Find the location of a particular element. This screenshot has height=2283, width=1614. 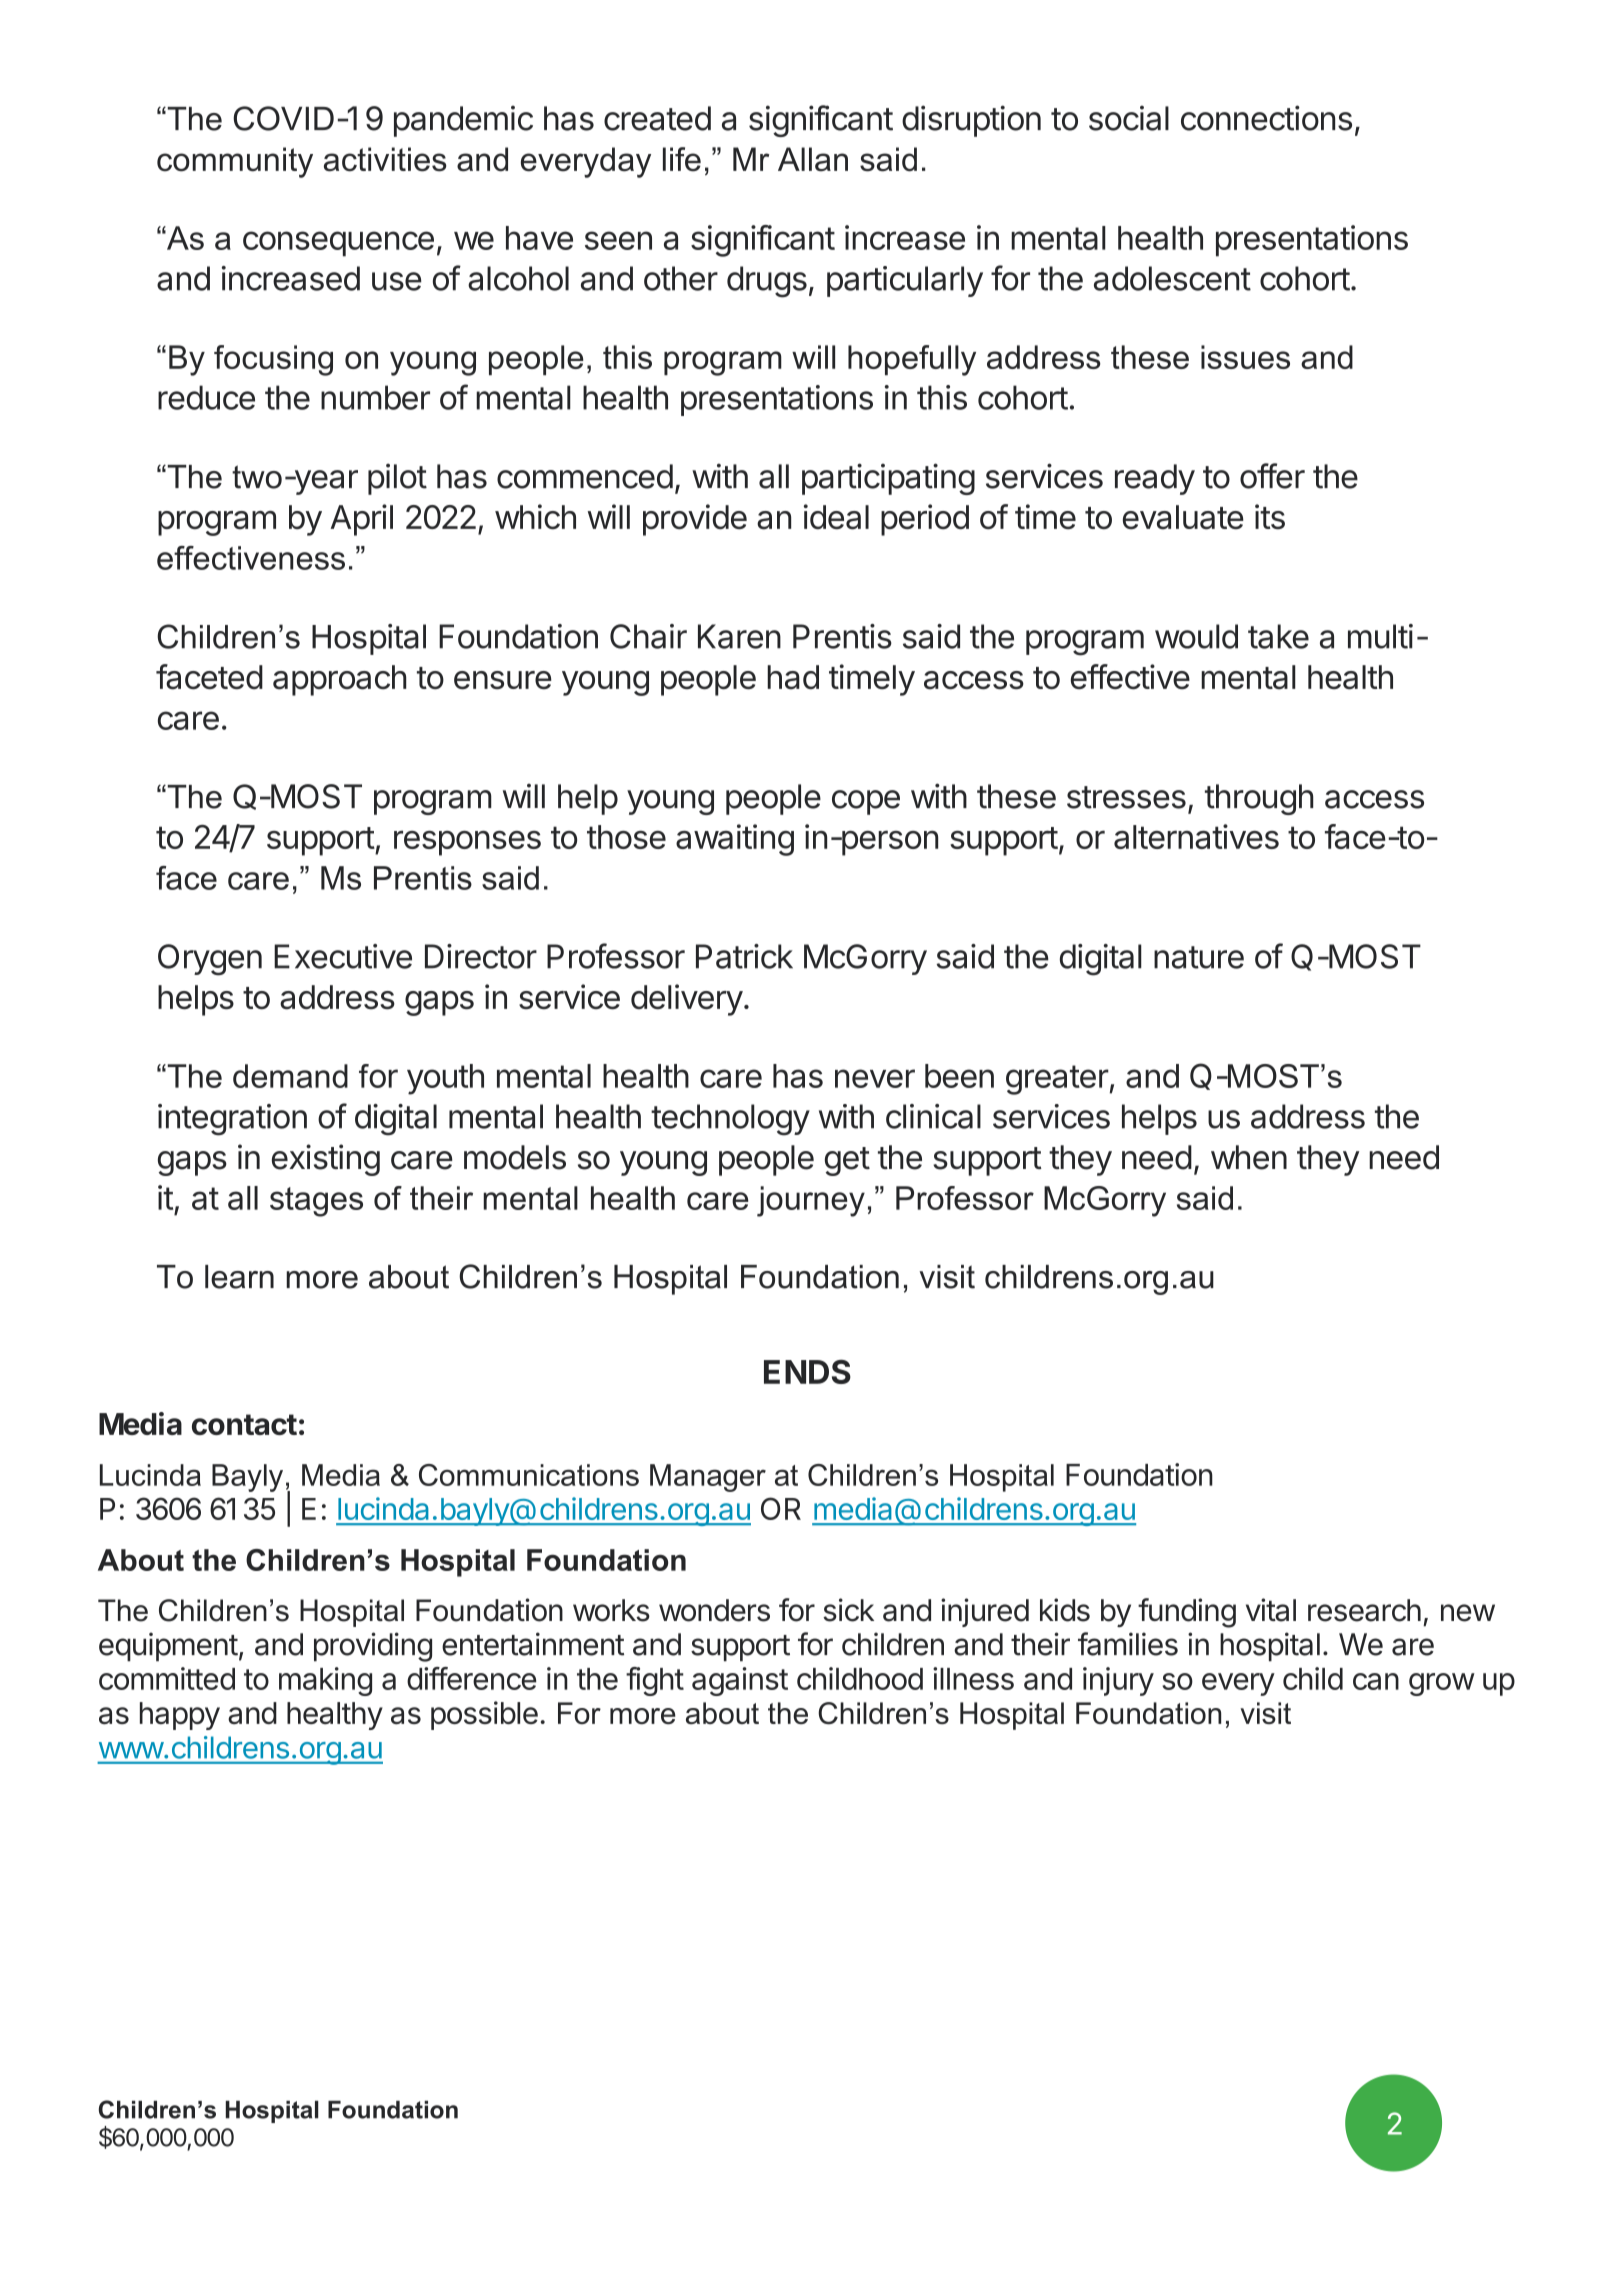

had is located at coordinates (793, 677).
